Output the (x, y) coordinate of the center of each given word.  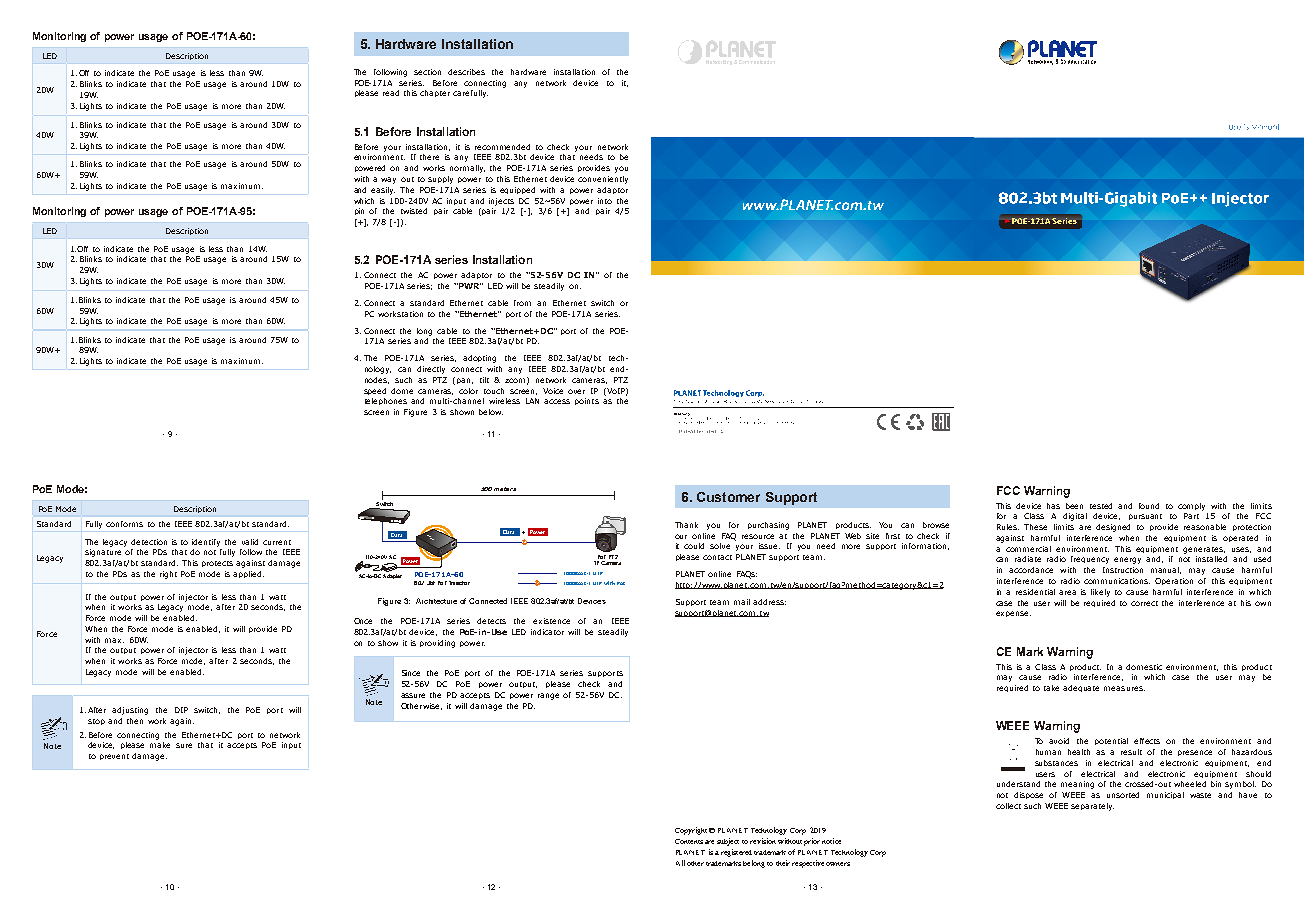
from (522, 303)
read (391, 93)
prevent (114, 757)
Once (363, 621)
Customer (728, 497)
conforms (124, 524)
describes (466, 72)
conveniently (603, 180)
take (1051, 688)
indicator (547, 632)
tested (1101, 506)
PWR (469, 286)
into (605, 201)
